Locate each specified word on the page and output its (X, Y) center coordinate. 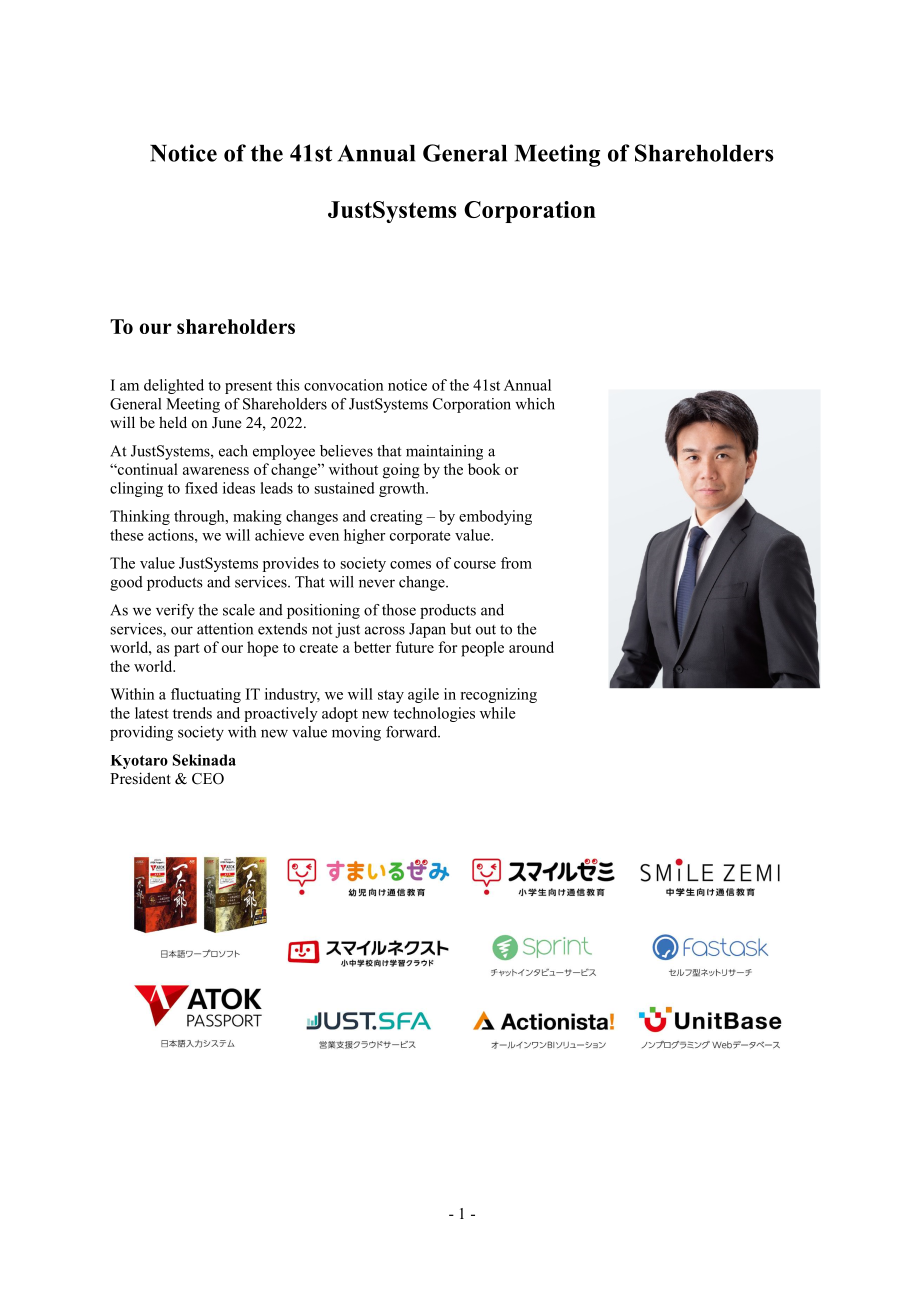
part (187, 650)
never (377, 583)
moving (356, 733)
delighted (174, 386)
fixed (201, 488)
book (484, 469)
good (126, 583)
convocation (343, 385)
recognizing (499, 695)
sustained (345, 488)
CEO (208, 779)
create (319, 648)
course (475, 565)
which (535, 404)
